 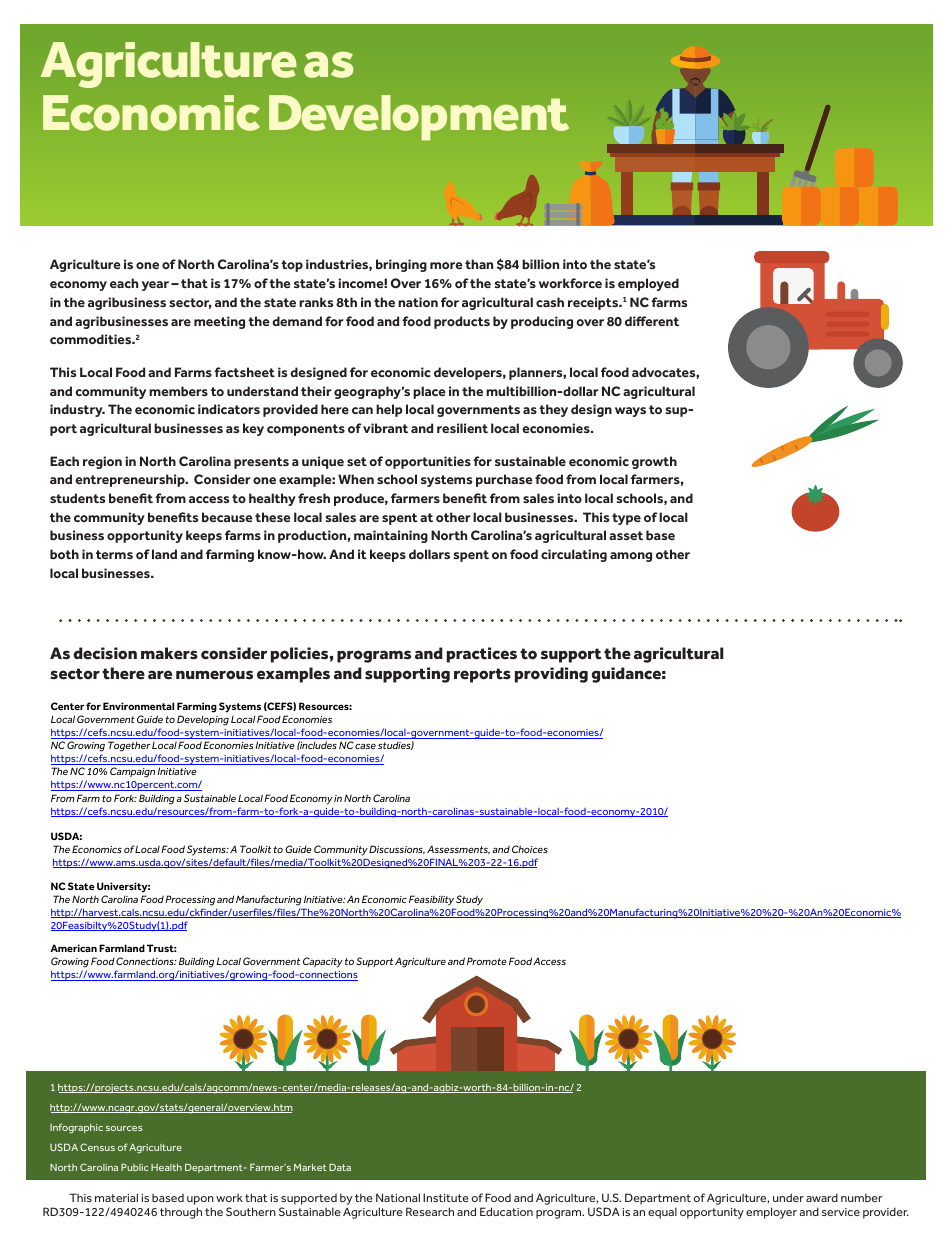 What do you see at coordinates (654, 462) in the image?
I see `growth` at bounding box center [654, 462].
